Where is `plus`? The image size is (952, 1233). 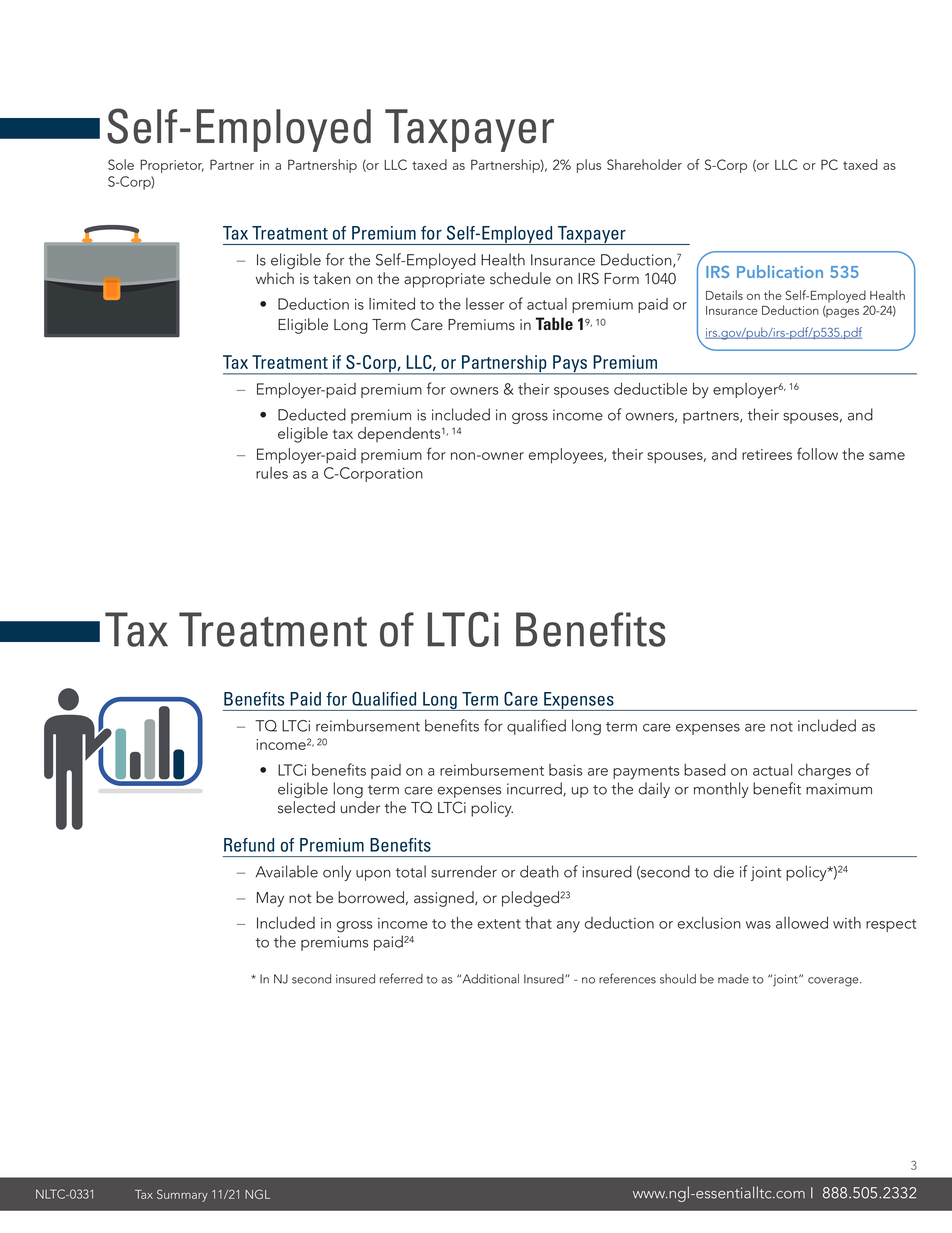 plus is located at coordinates (589, 166).
